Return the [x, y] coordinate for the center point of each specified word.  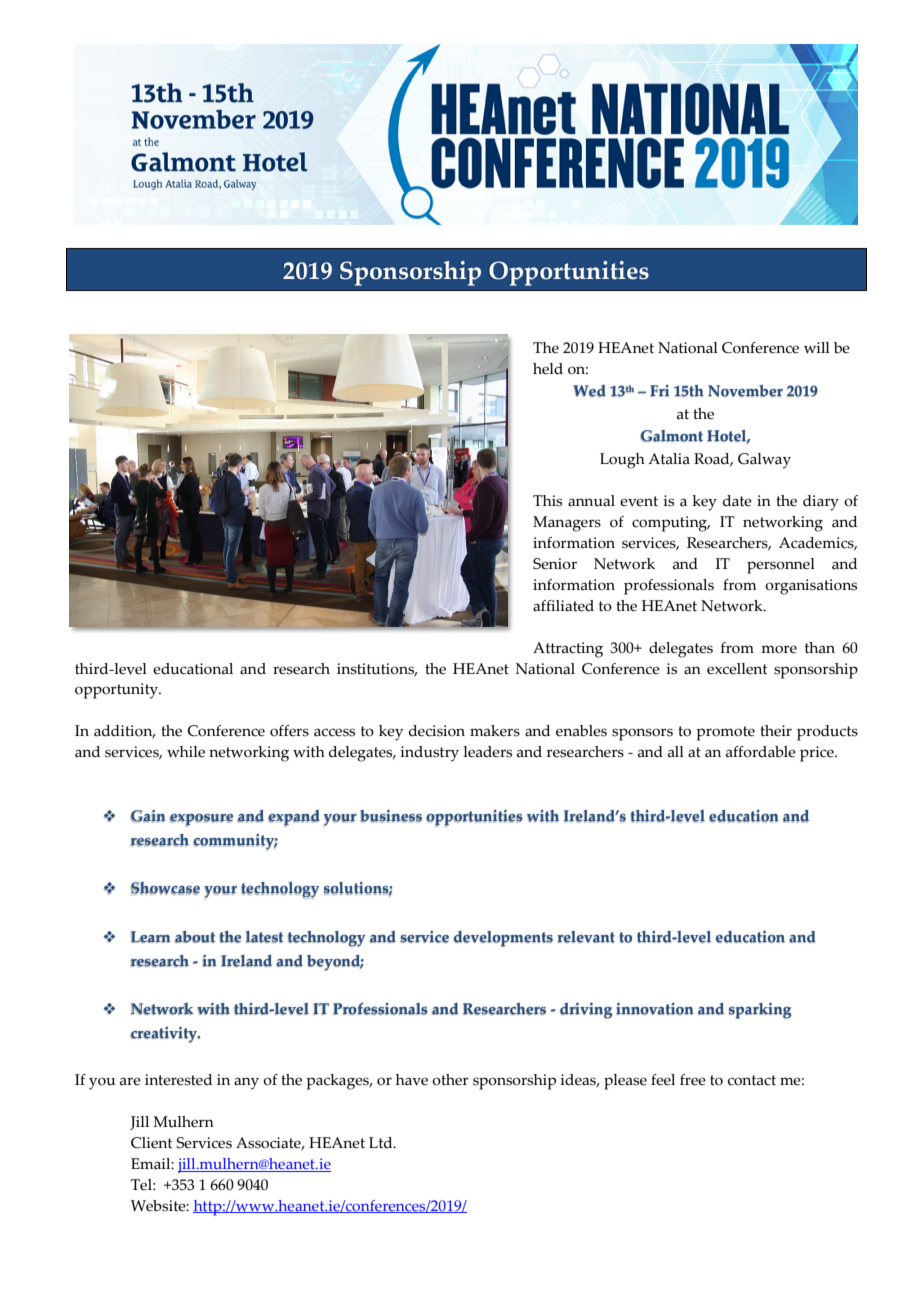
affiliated [563, 606]
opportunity [117, 691]
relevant [586, 937]
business [391, 816]
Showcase [165, 888]
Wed [589, 391]
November [745, 391]
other [450, 1080]
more [779, 649]
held [548, 369]
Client [152, 1143]
